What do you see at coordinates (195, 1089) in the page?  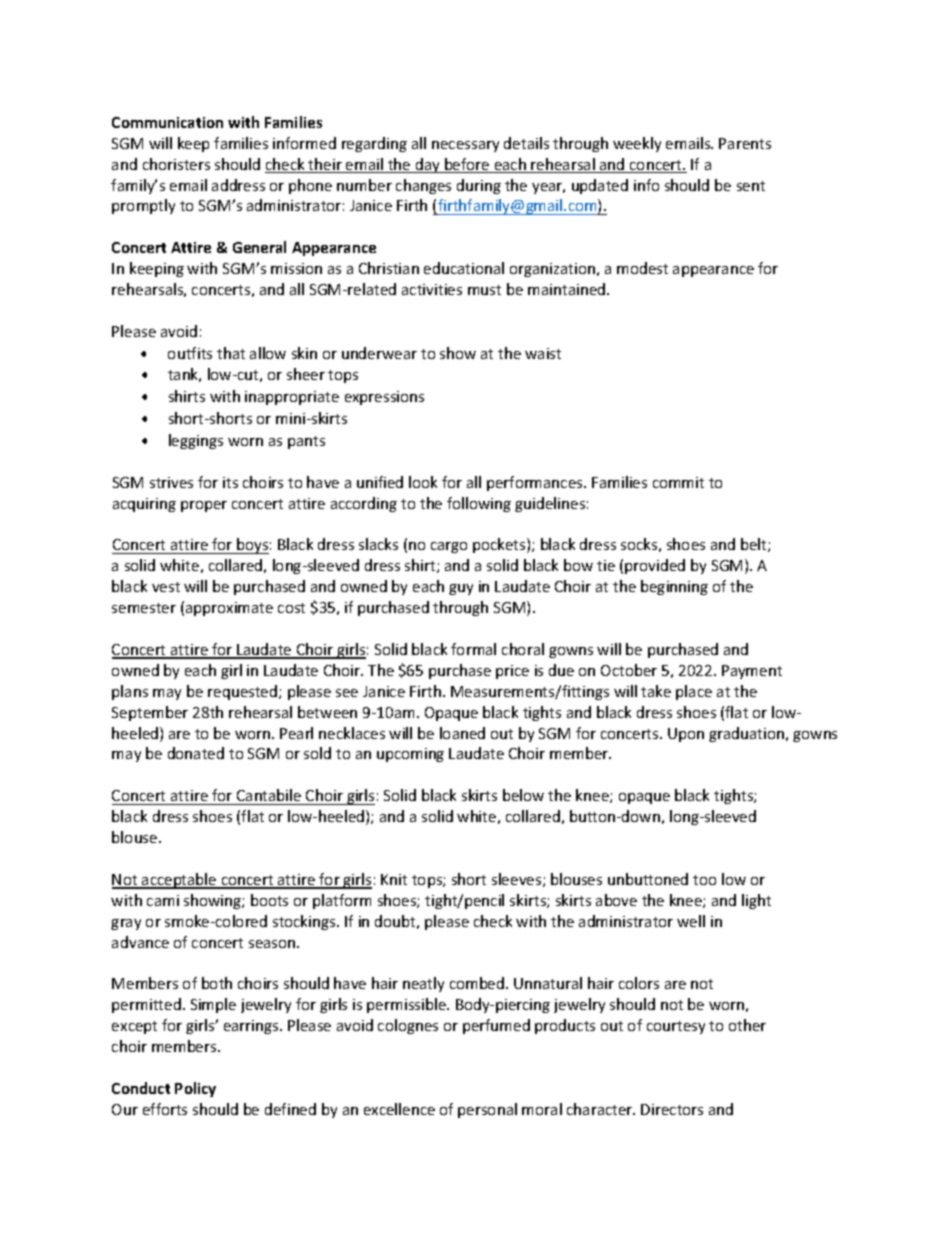 I see `Policy` at bounding box center [195, 1089].
